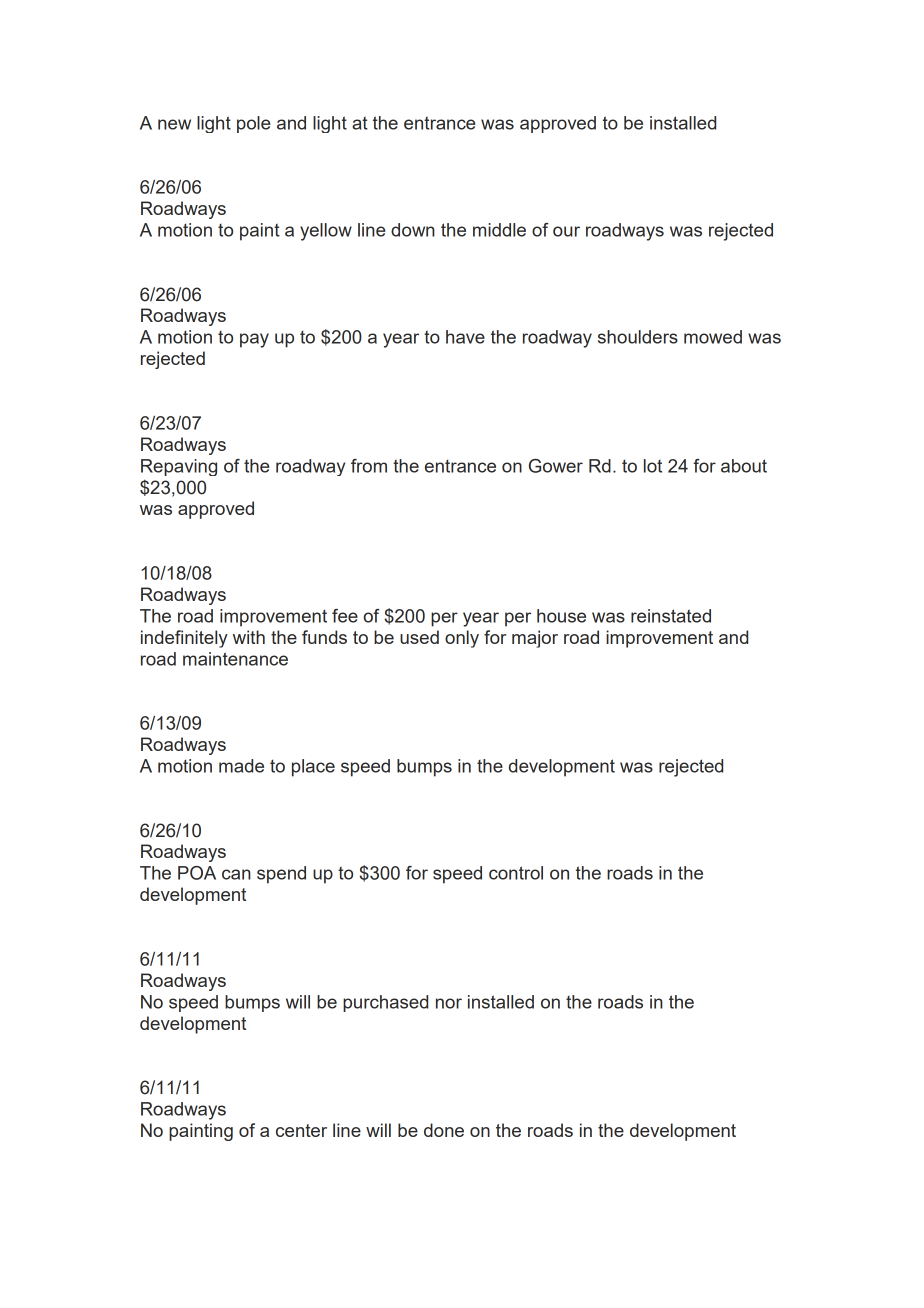 This image has height=1308, width=924. What do you see at coordinates (713, 337) in the image?
I see `mowed` at bounding box center [713, 337].
